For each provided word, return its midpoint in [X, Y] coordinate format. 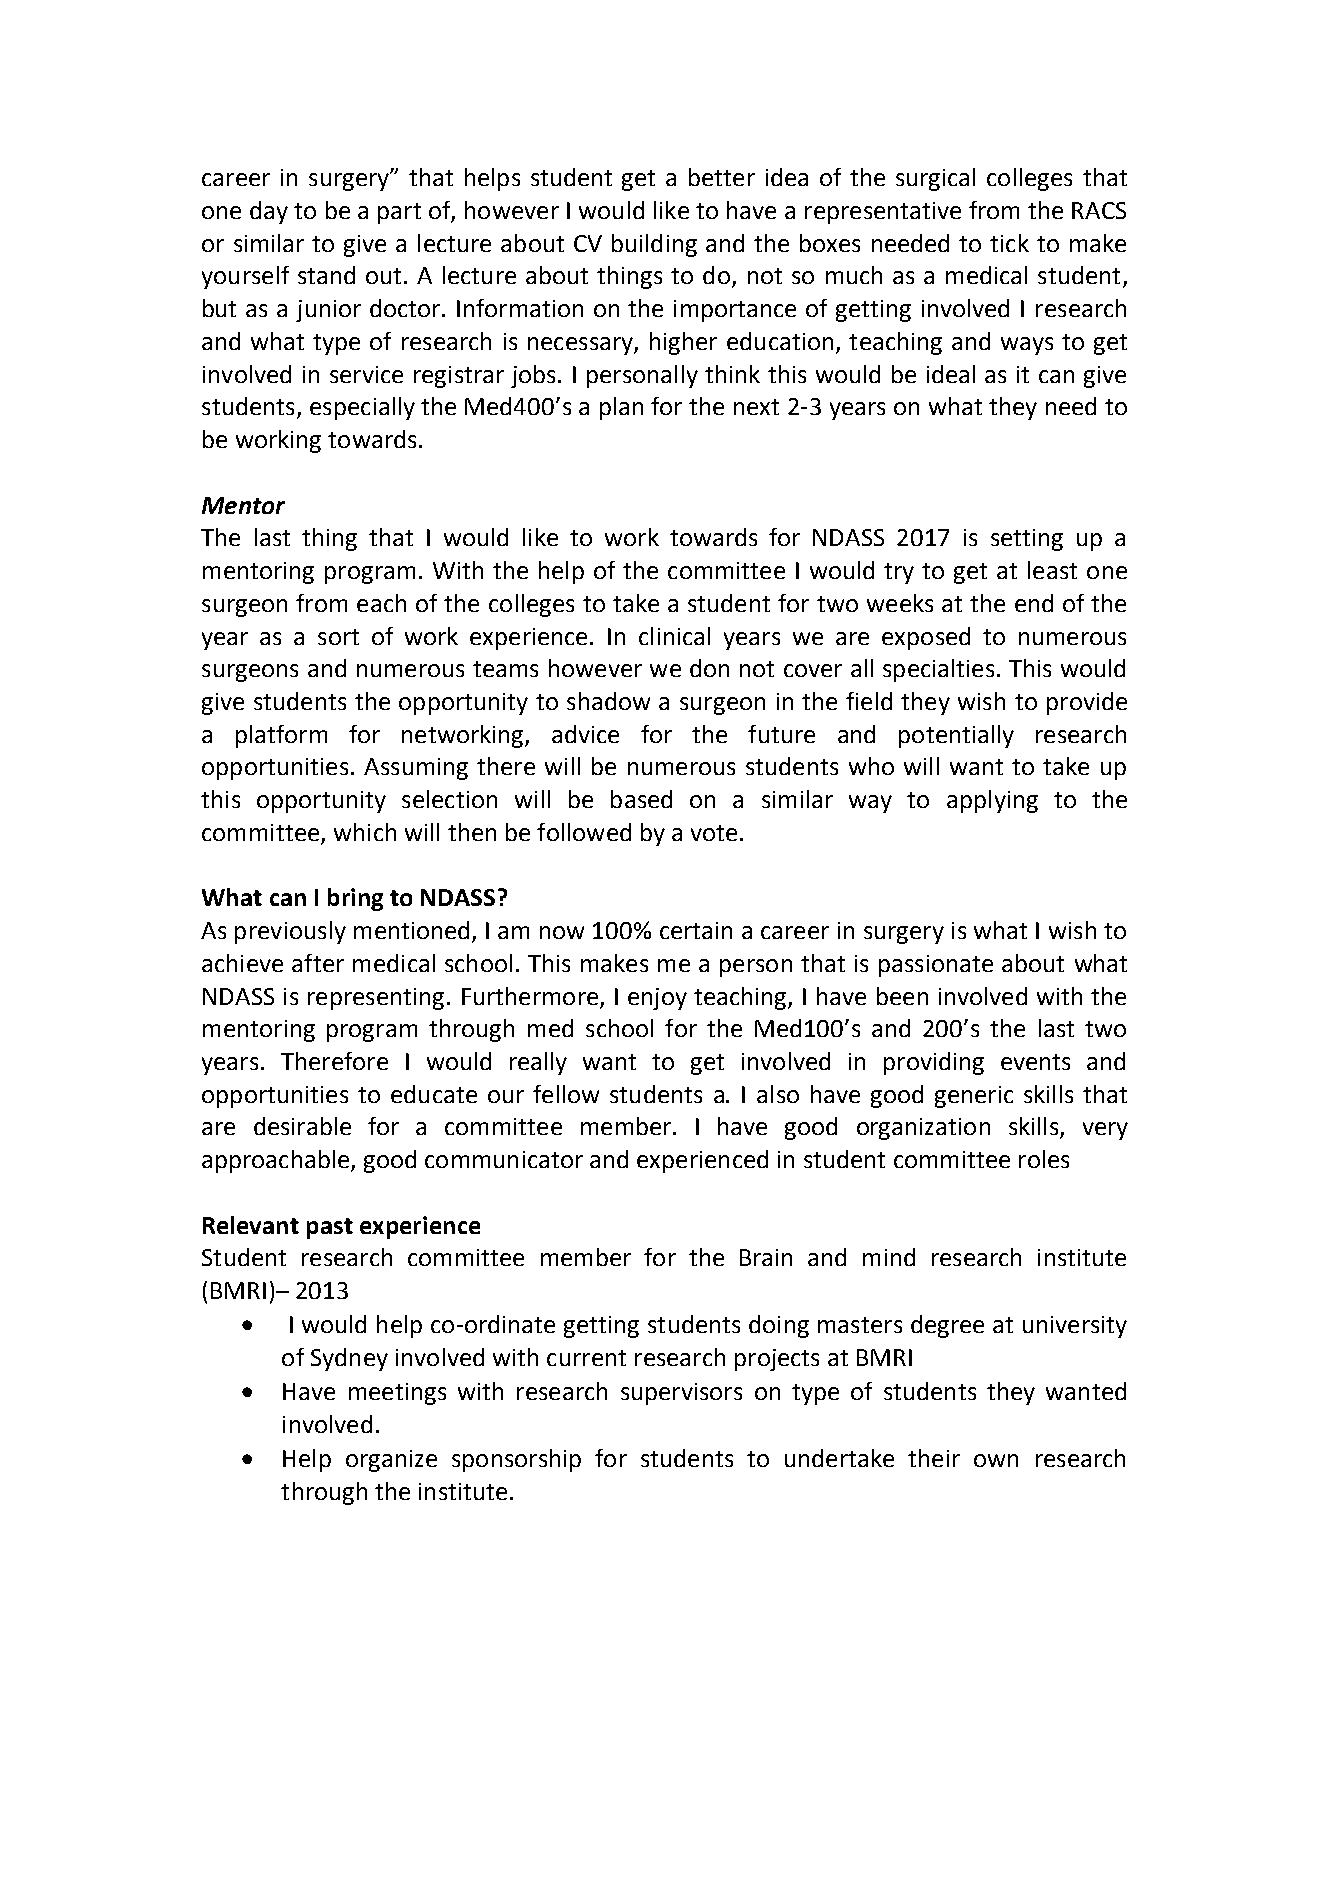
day [269, 212]
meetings [397, 1394]
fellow [566, 1094]
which [365, 832]
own [996, 1460]
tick [1009, 243]
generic [974, 1097]
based [641, 799]
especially [362, 408]
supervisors [681, 1394]
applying [992, 801]
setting [1027, 540]
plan [621, 408]
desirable [302, 1126]
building [654, 245]
